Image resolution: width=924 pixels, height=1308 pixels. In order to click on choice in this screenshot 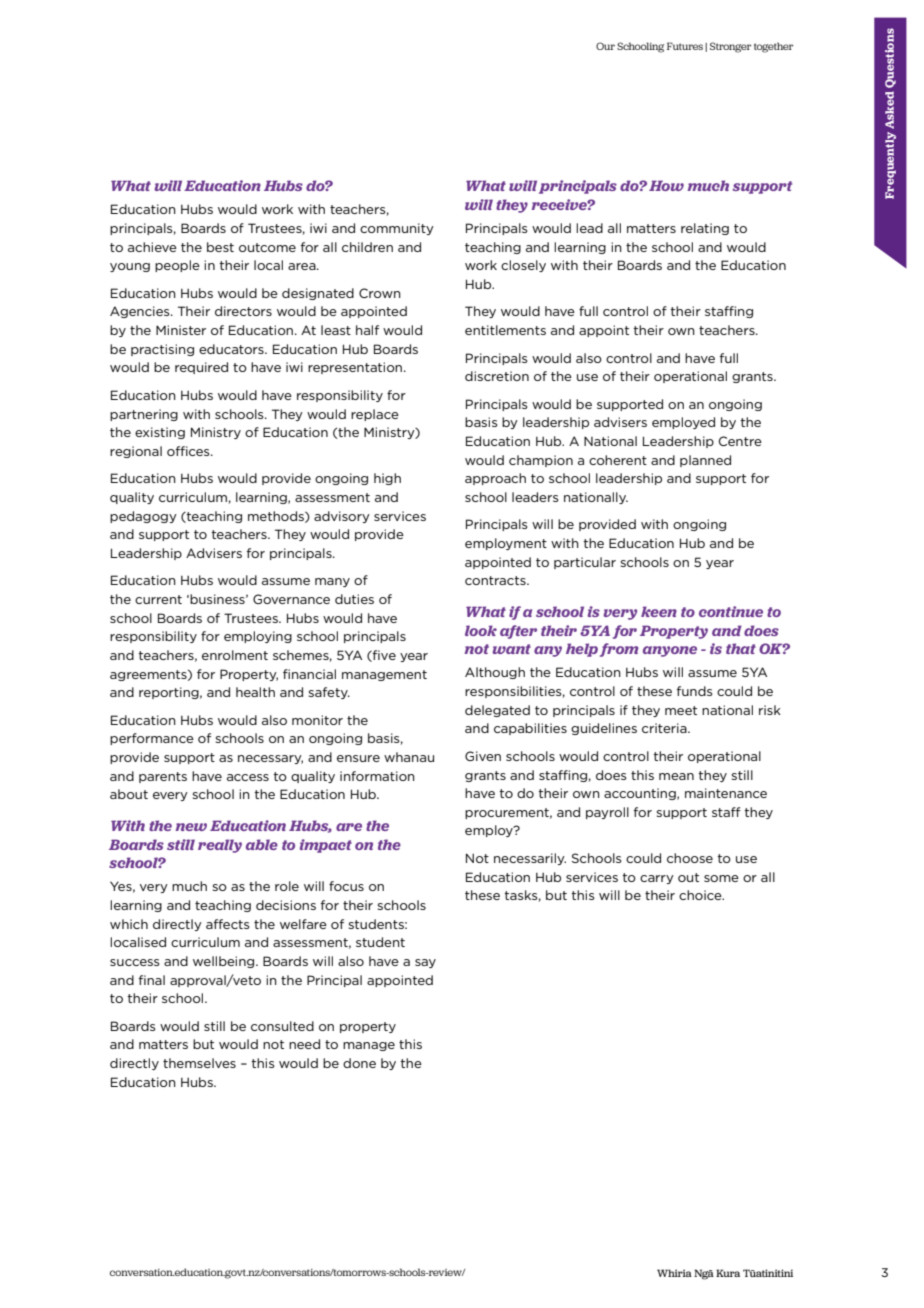, I will do `click(701, 895)`.
